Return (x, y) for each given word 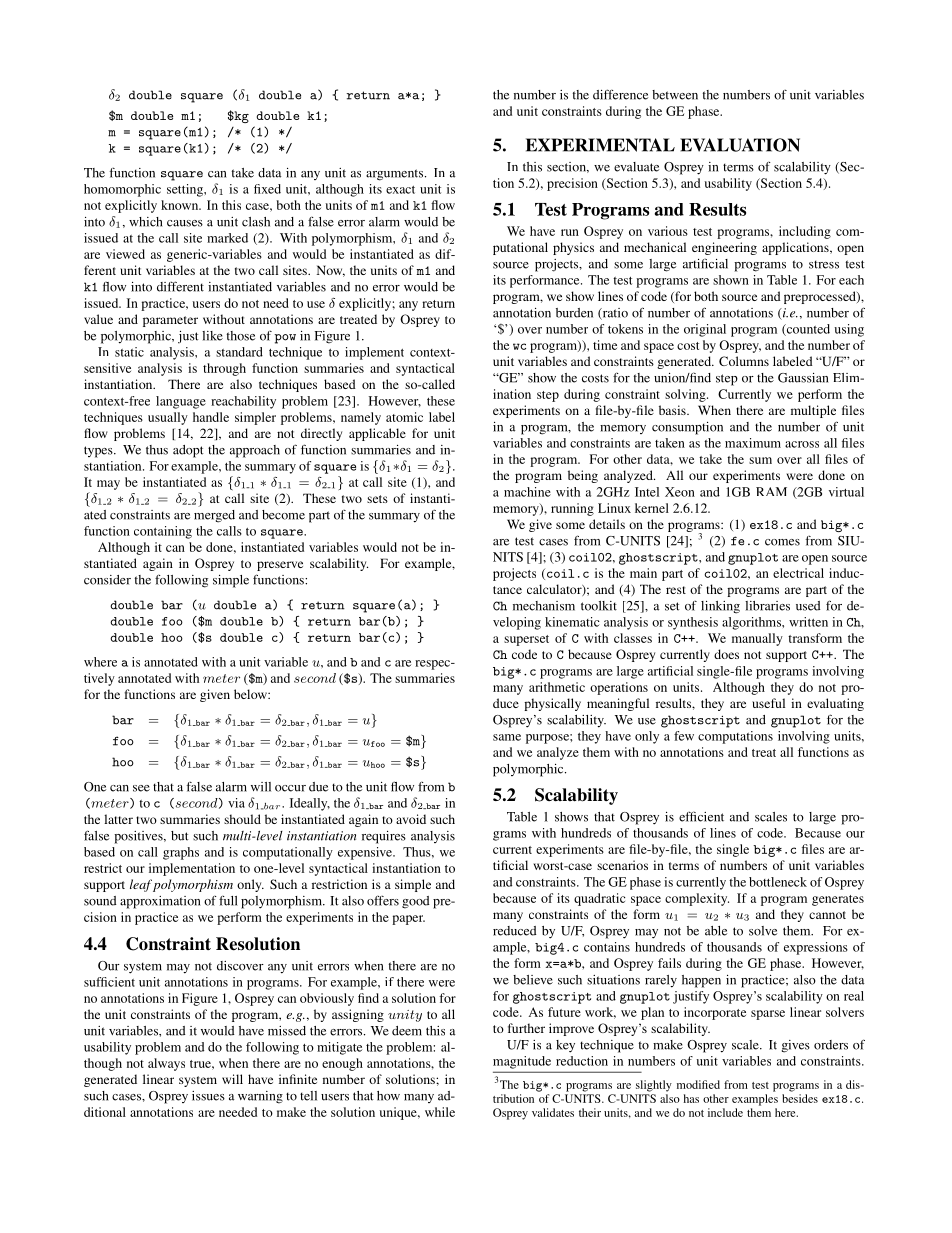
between (675, 95)
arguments (396, 175)
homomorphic (122, 190)
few (684, 736)
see (141, 788)
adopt (188, 451)
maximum (753, 443)
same (507, 737)
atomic (404, 417)
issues (208, 1096)
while (440, 1112)
